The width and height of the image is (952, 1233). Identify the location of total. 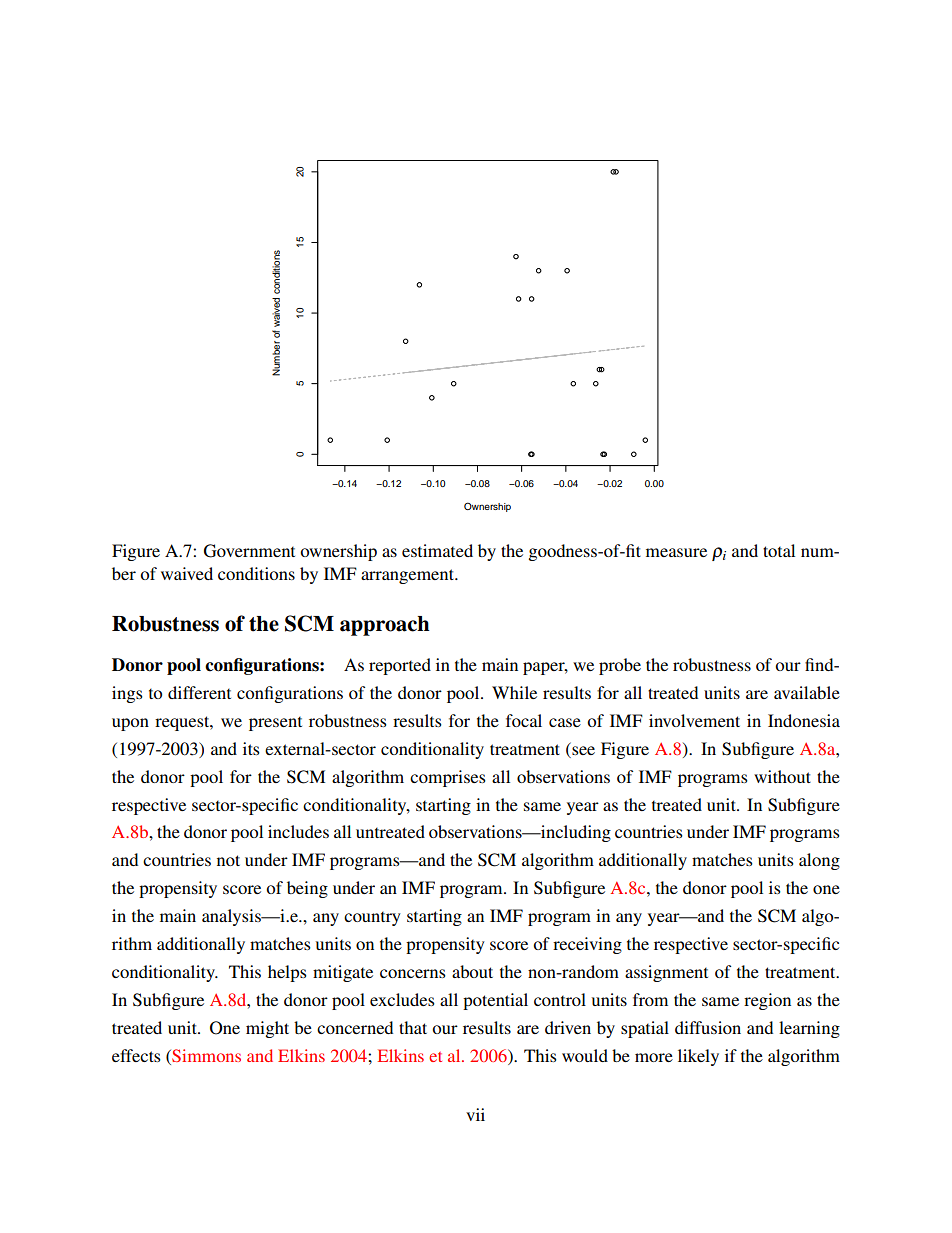
(779, 550).
